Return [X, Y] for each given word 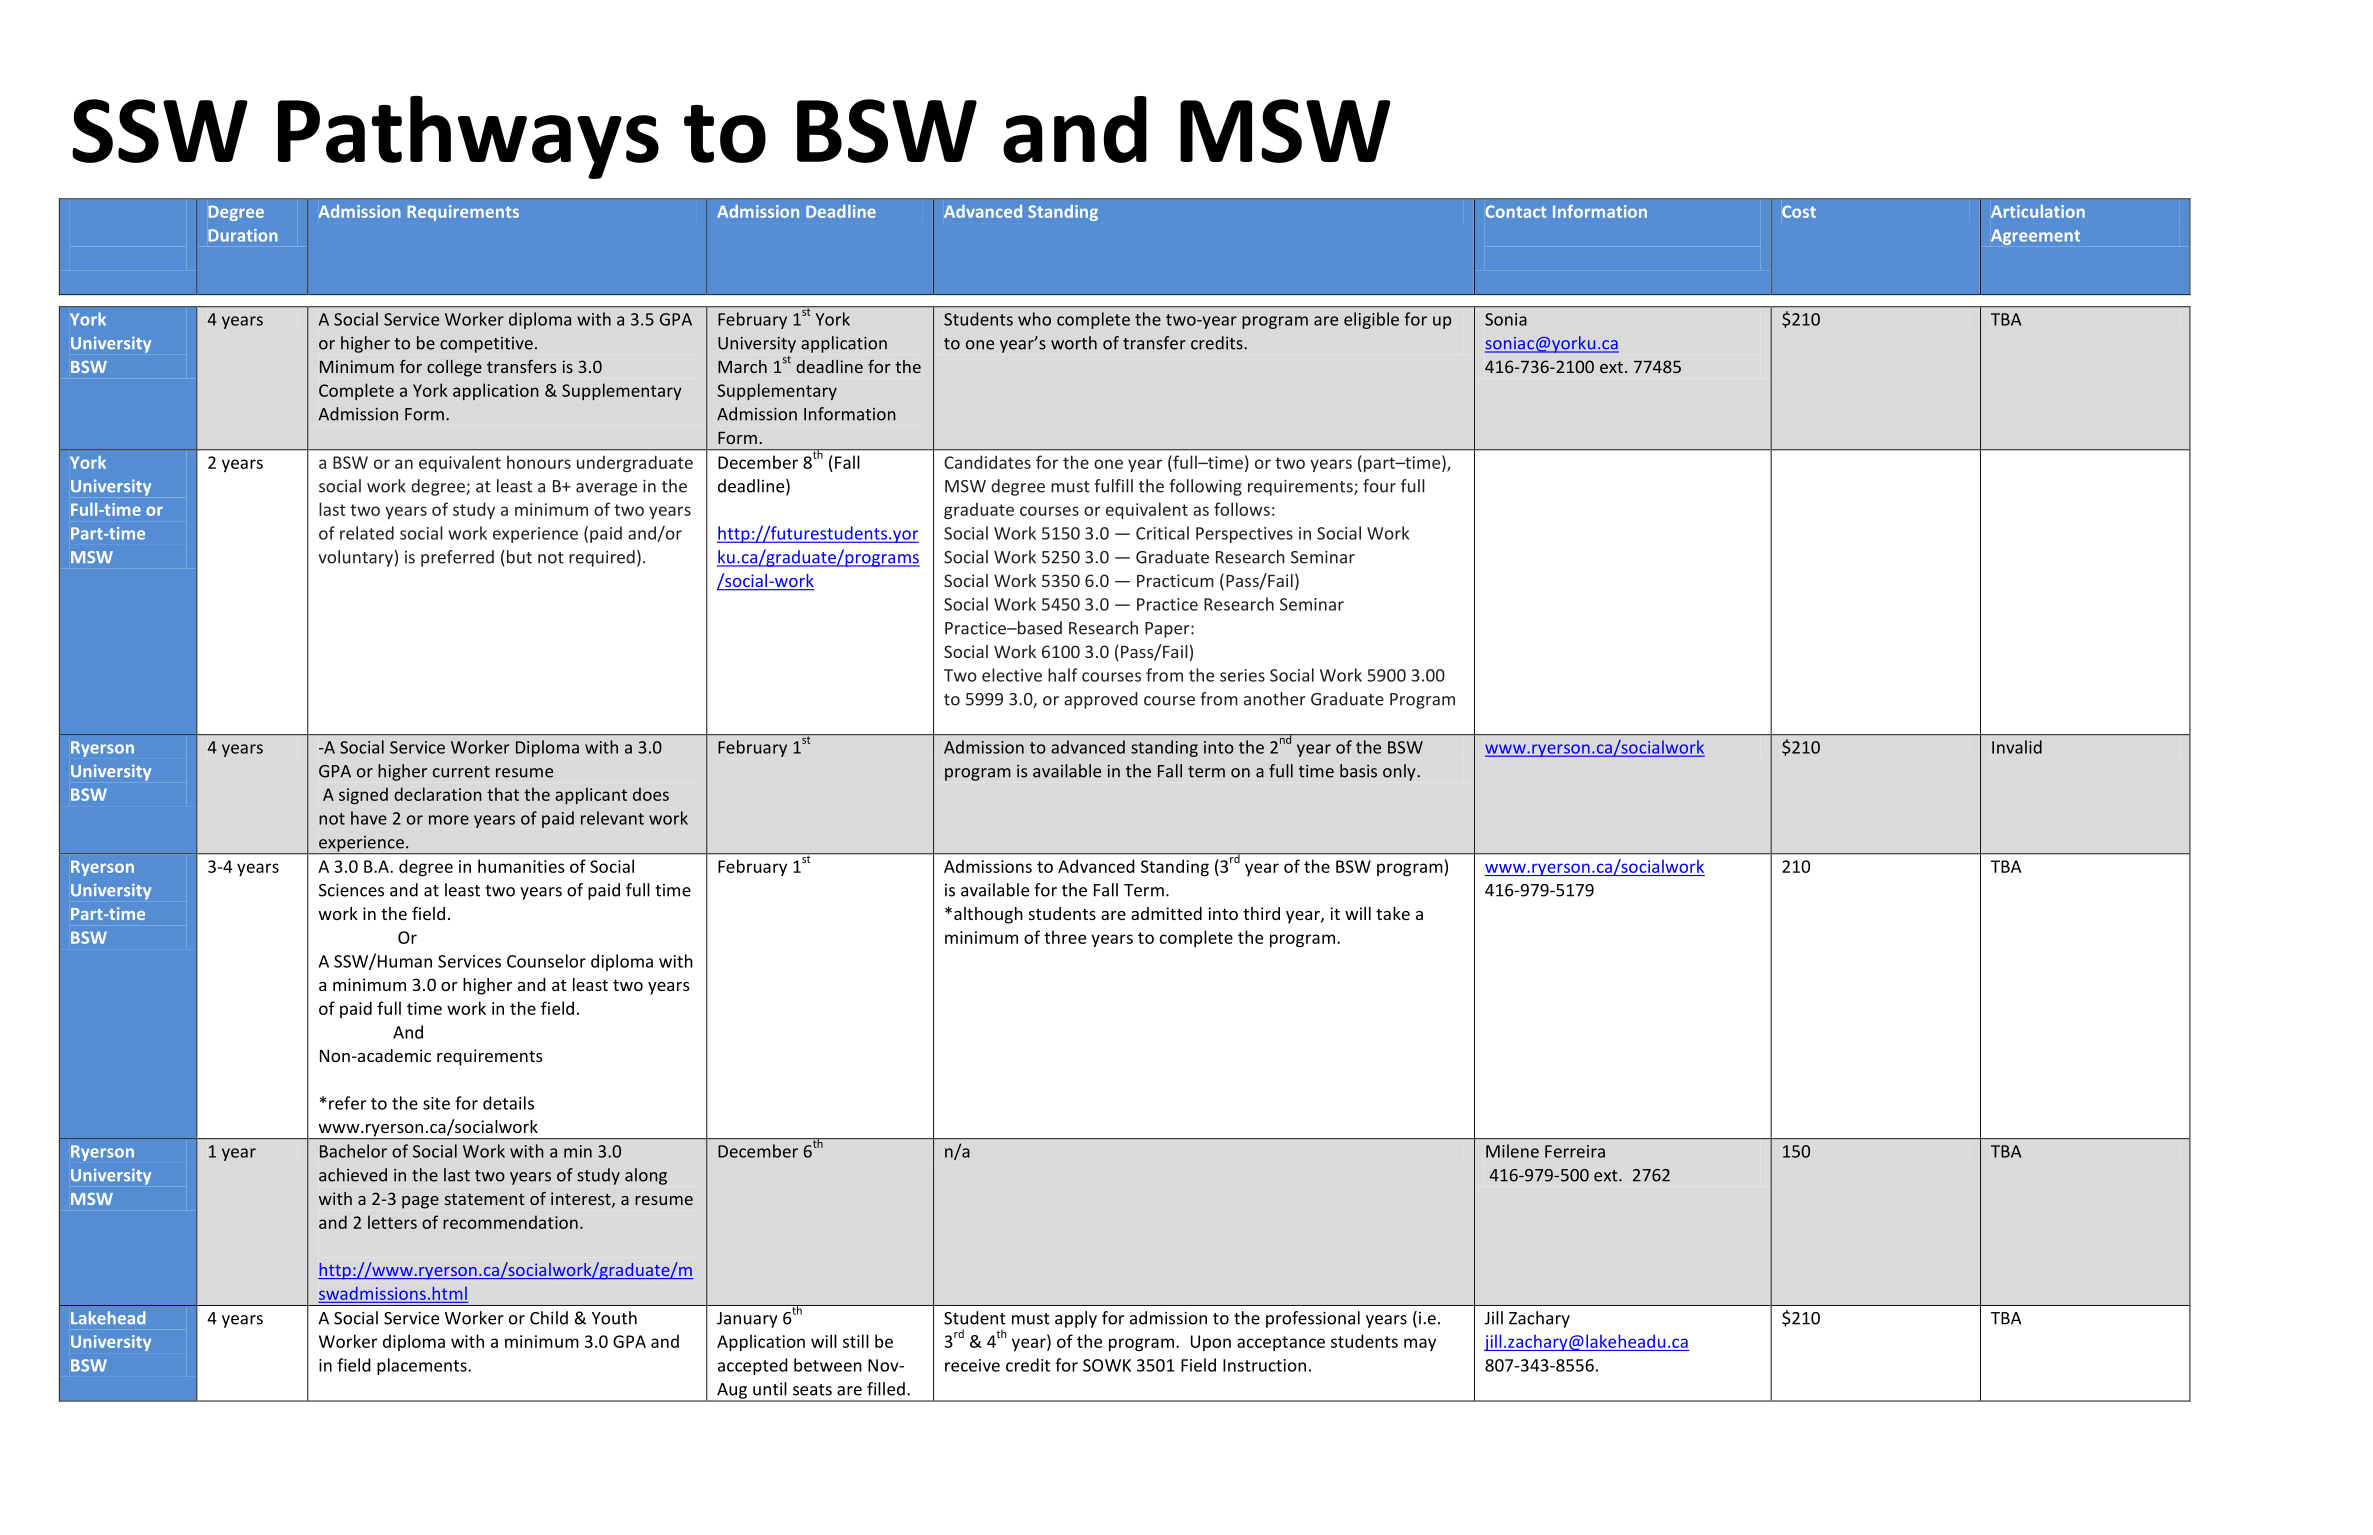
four [1379, 486]
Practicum [1175, 580]
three [1065, 937]
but [519, 557]
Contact [1515, 211]
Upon [1211, 1343]
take [1393, 913]
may [1420, 1344]
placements [423, 1366]
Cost [1799, 211]
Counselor [546, 961]
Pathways [468, 137]
